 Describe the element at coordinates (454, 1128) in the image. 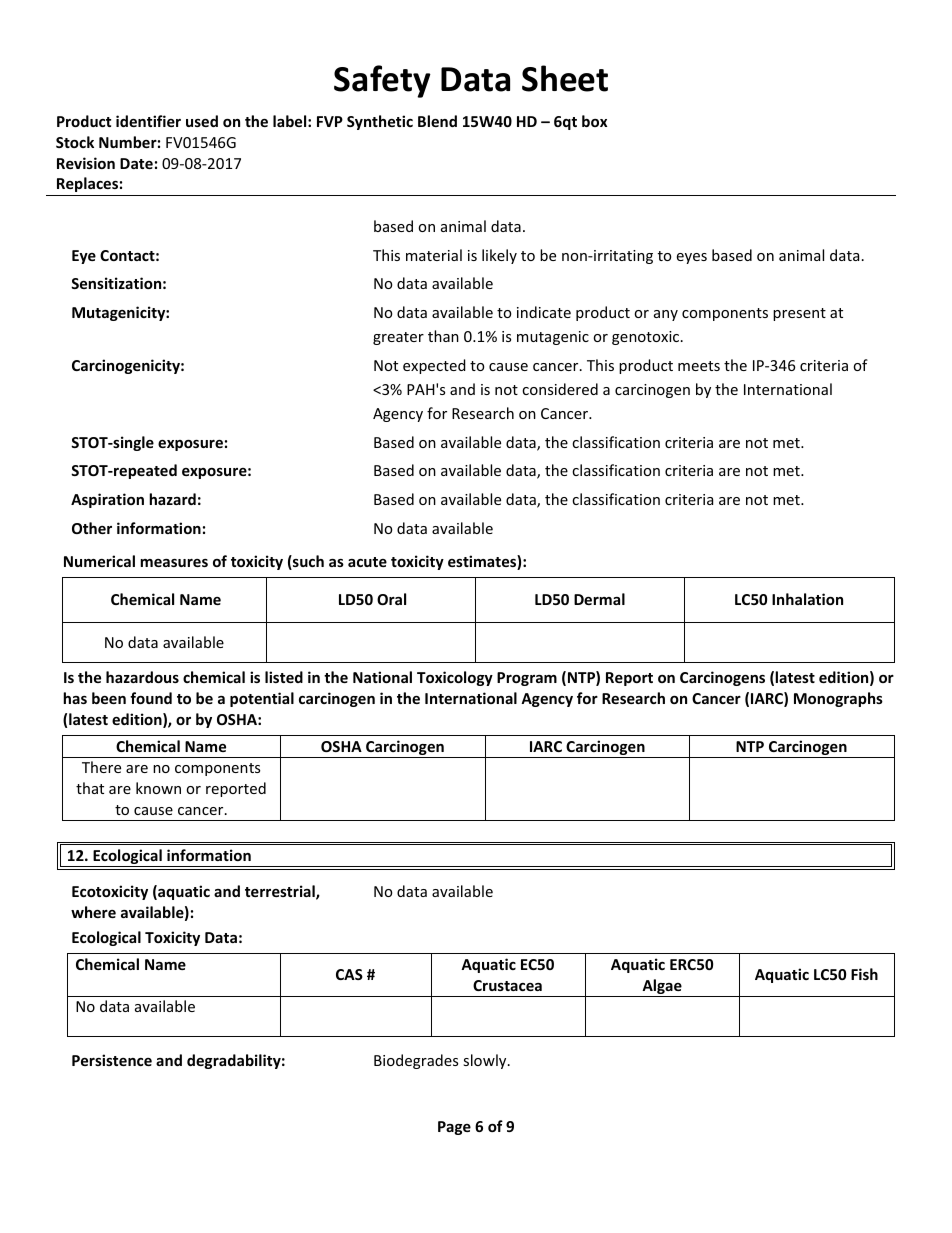

I see `Page` at that location.
